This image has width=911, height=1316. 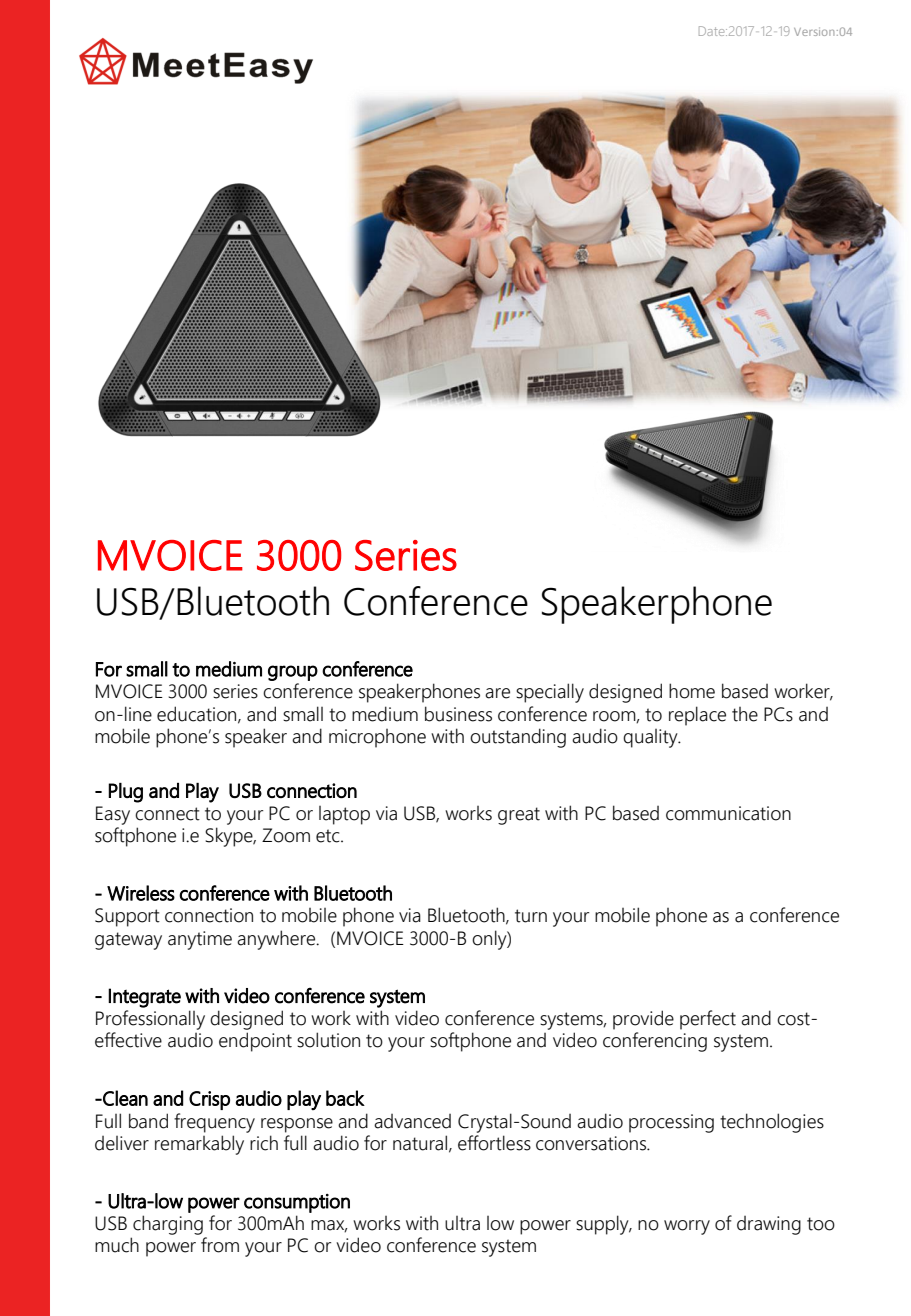 I want to click on Crisp, so click(x=209, y=1100).
